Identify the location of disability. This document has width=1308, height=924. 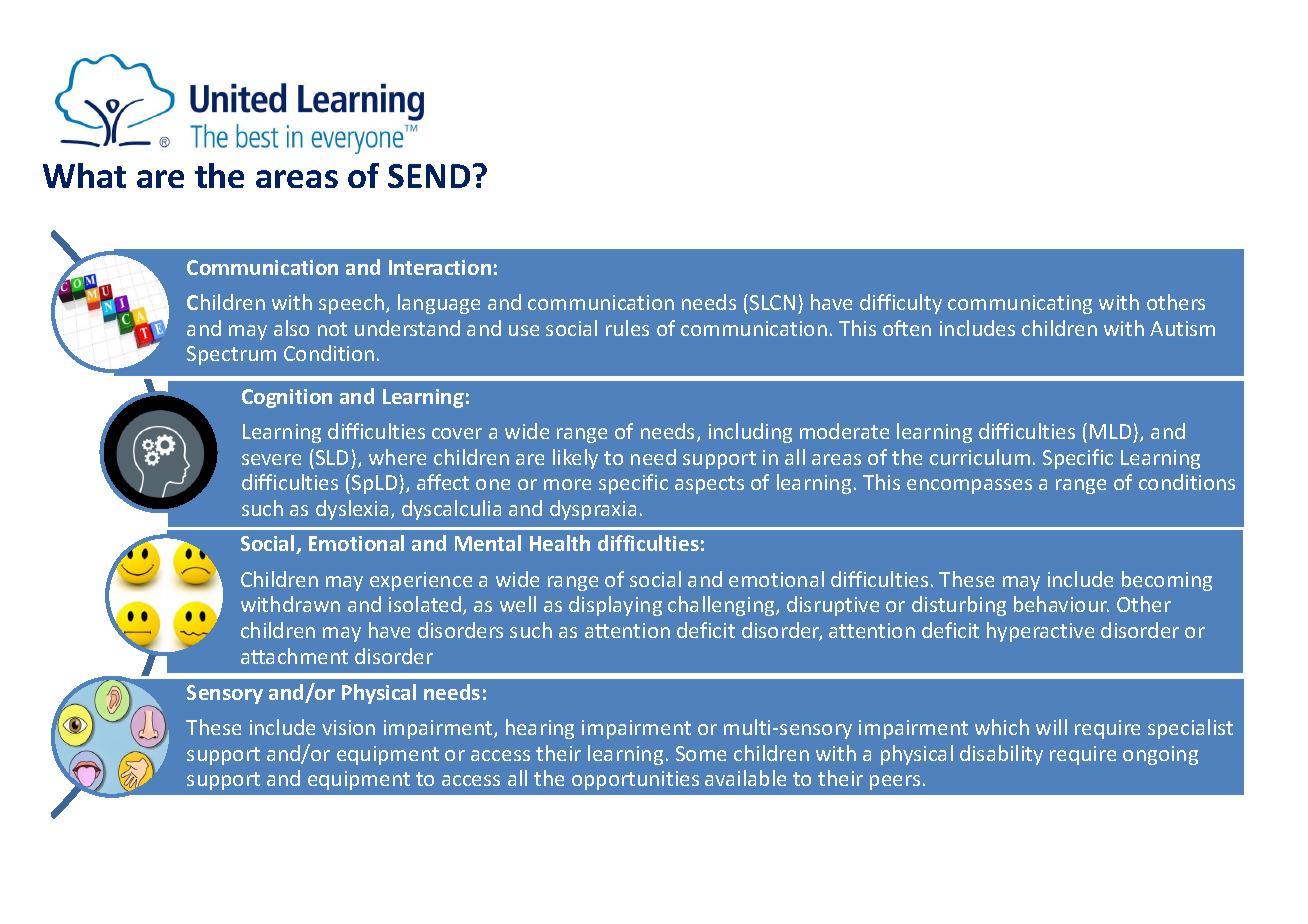
(1001, 755).
